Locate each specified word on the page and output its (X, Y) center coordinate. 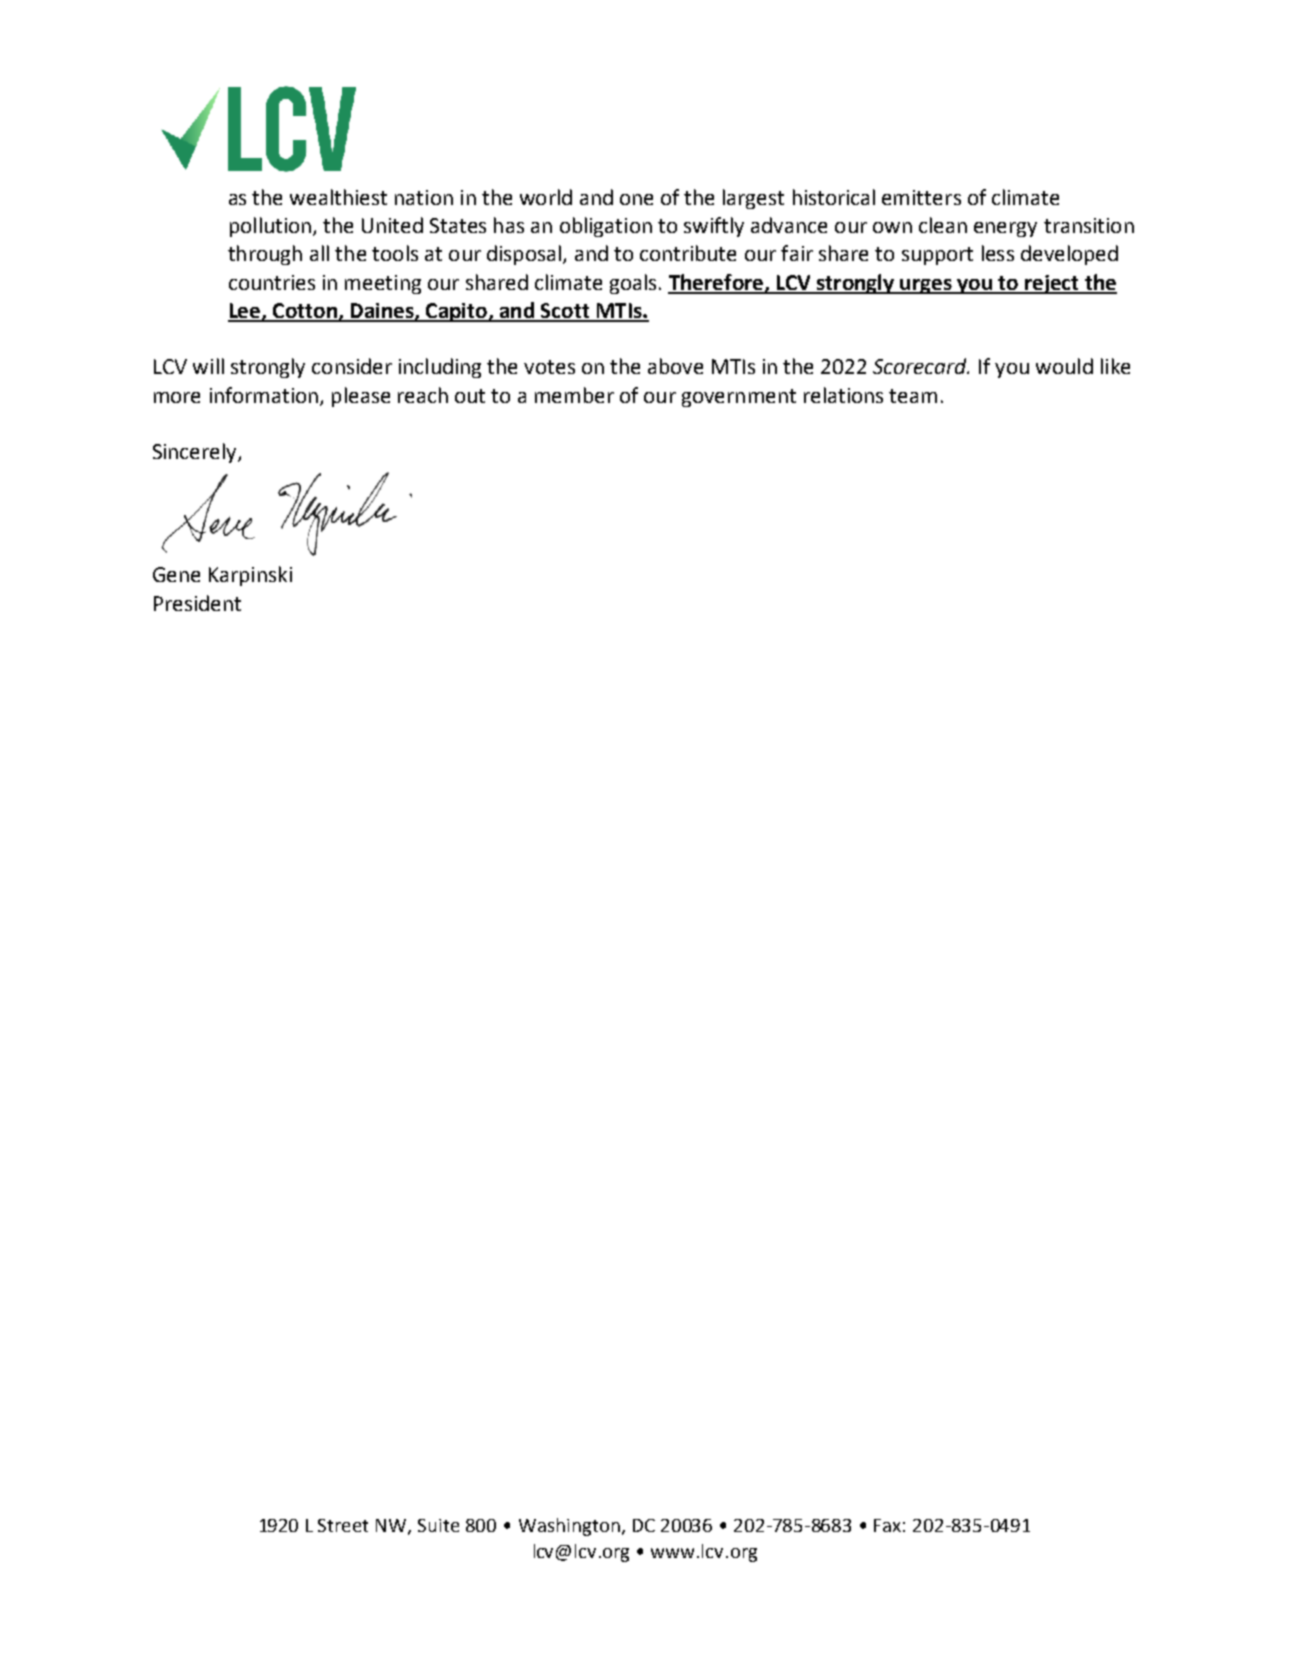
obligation (606, 227)
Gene (176, 574)
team (913, 396)
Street (343, 1525)
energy (1005, 229)
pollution (272, 227)
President (197, 603)
